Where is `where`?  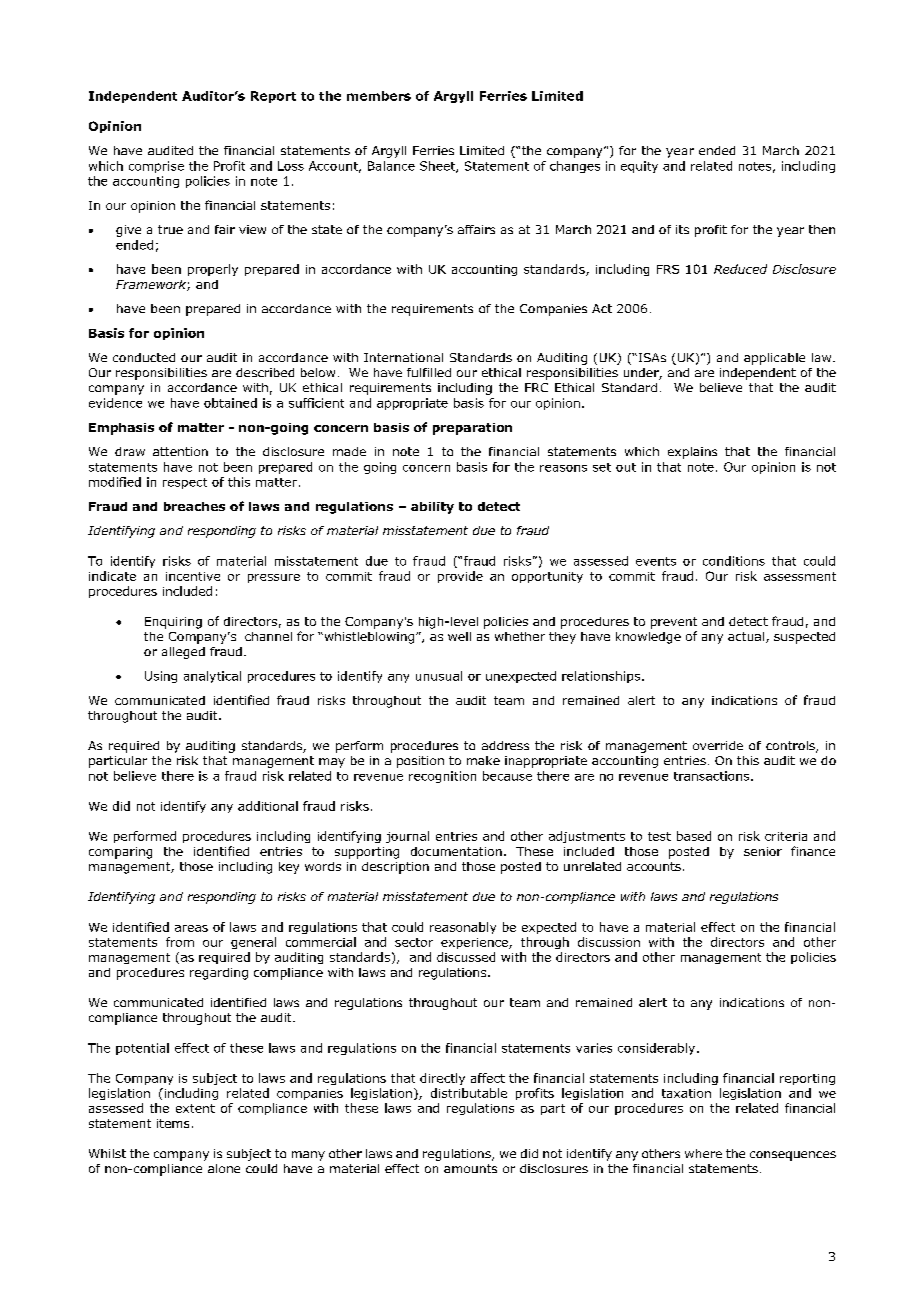 where is located at coordinates (703, 1153).
